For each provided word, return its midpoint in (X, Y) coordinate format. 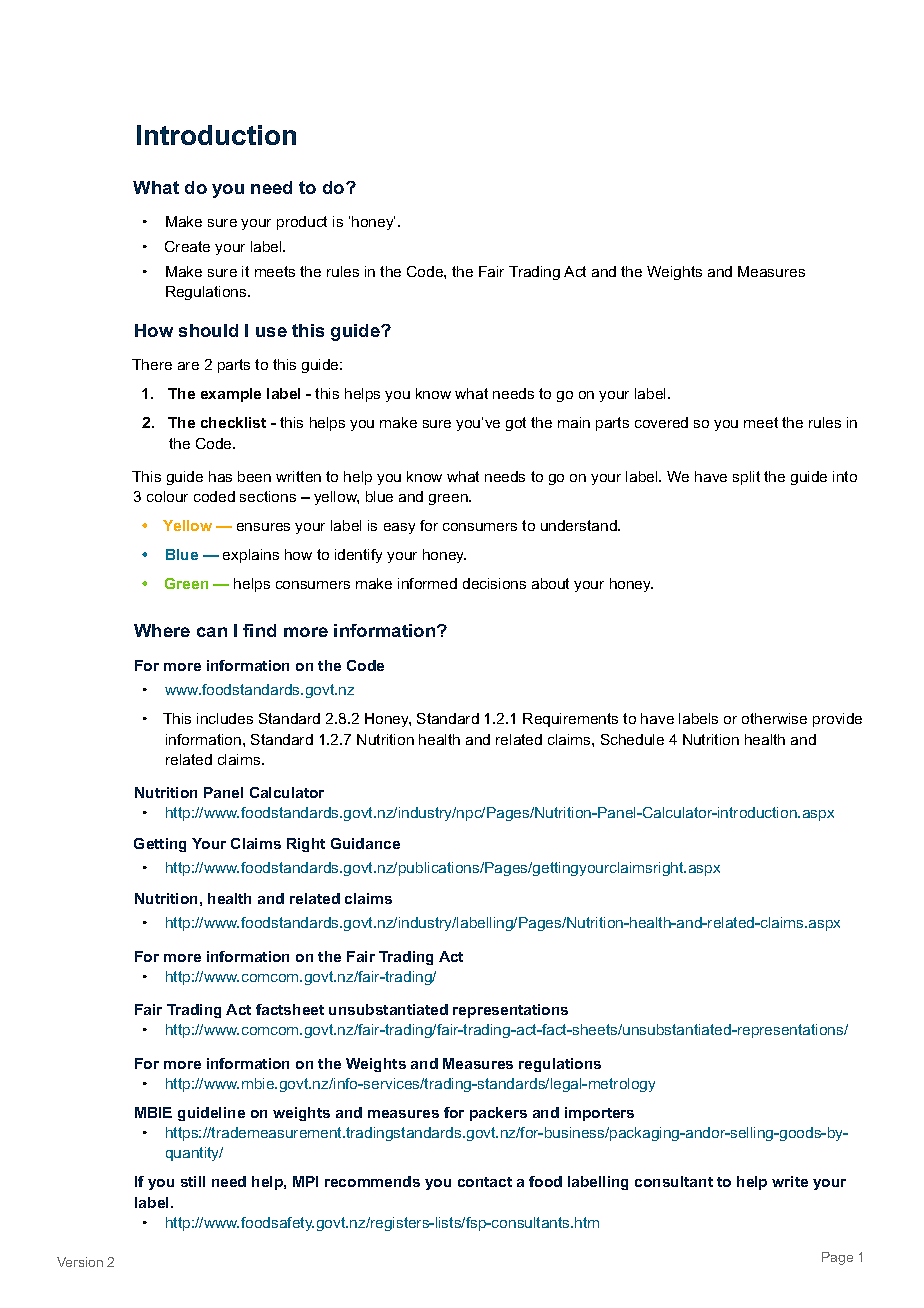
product (302, 223)
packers (498, 1114)
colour (167, 496)
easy (399, 528)
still (193, 1181)
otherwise (774, 718)
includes (225, 718)
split (746, 478)
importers (599, 1114)
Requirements (570, 720)
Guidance (365, 843)
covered (661, 422)
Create (187, 246)
